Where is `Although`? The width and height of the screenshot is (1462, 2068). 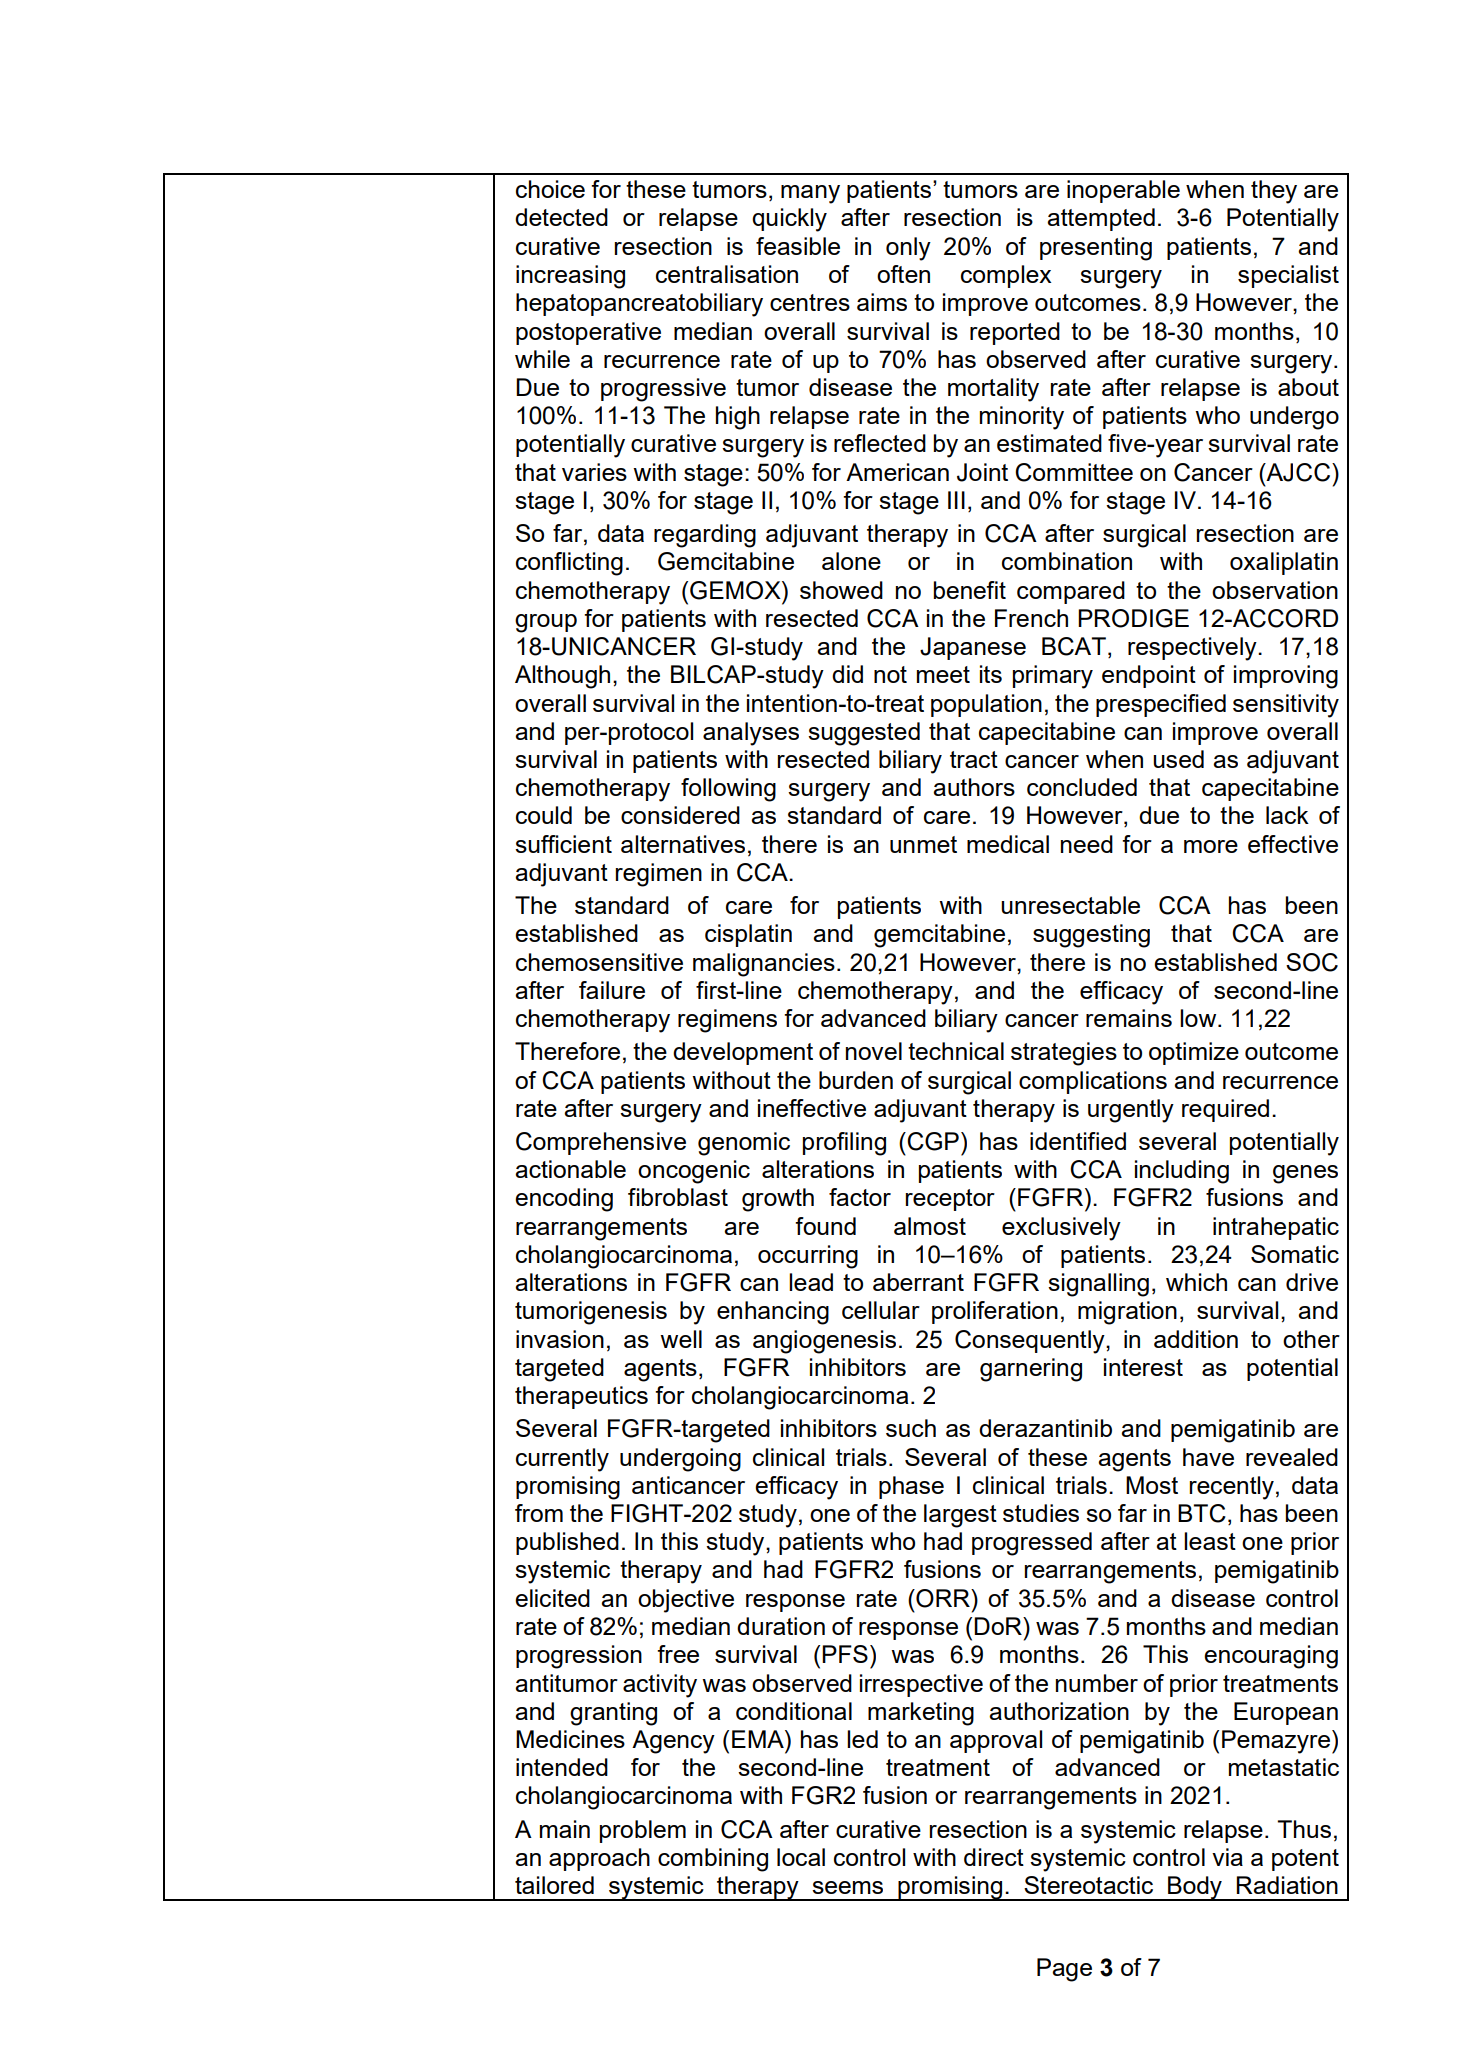
Although is located at coordinates (562, 677).
